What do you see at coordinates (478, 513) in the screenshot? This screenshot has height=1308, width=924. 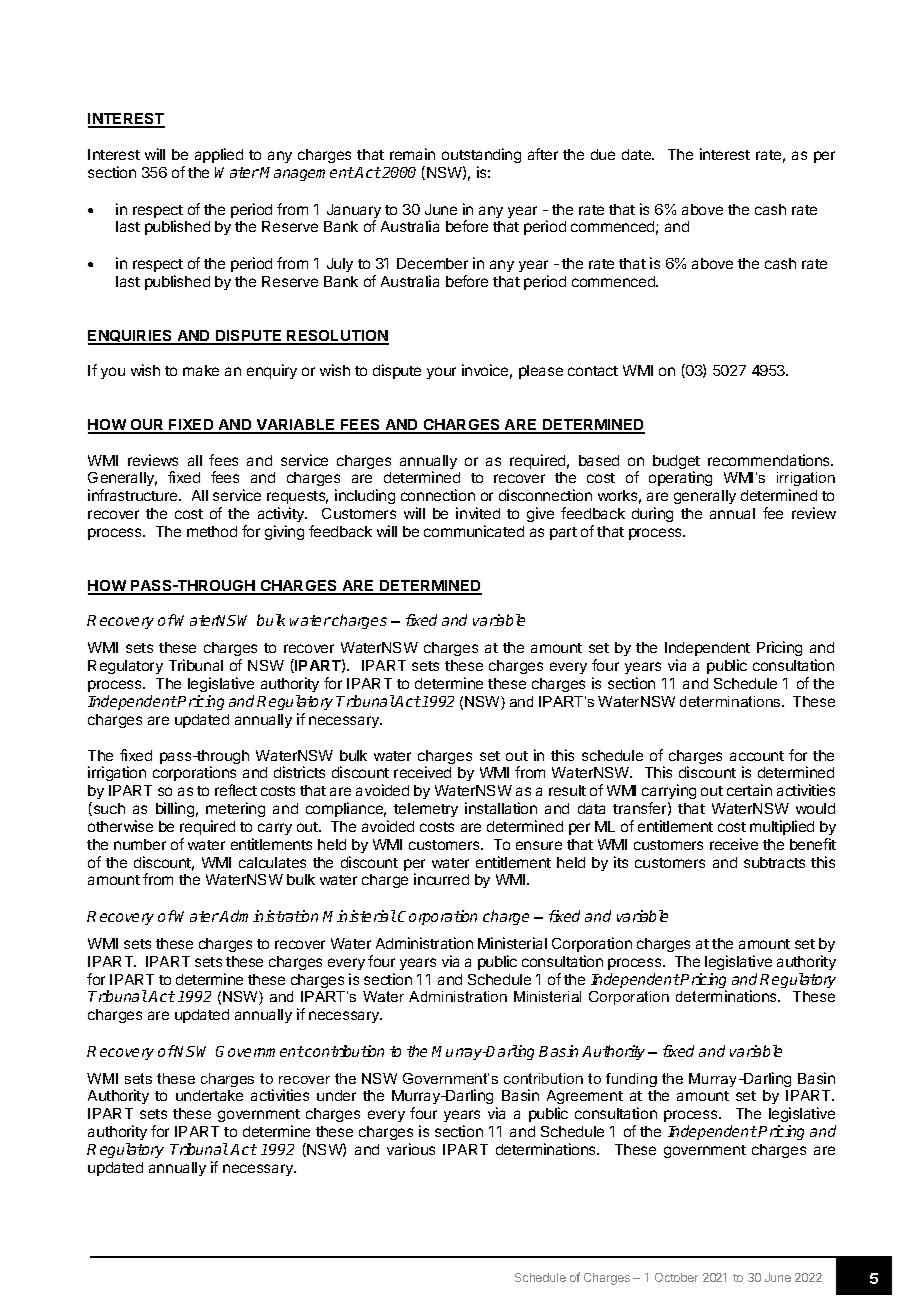 I see `invited` at bounding box center [478, 513].
